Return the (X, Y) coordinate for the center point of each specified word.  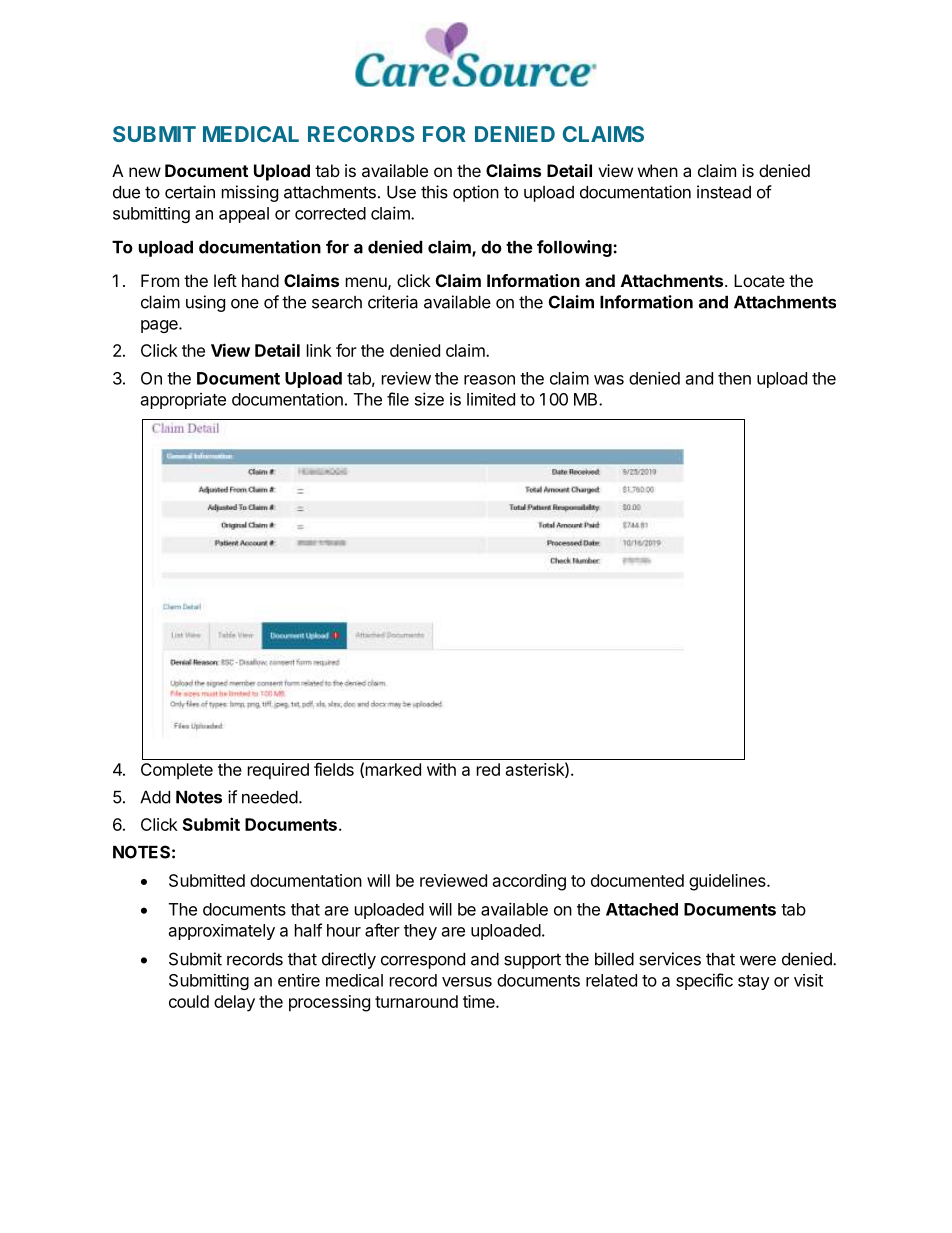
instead (724, 192)
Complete (177, 771)
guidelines (728, 882)
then (734, 378)
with (441, 769)
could (189, 1001)
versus (467, 982)
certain (190, 192)
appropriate (183, 401)
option (476, 193)
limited (491, 399)
